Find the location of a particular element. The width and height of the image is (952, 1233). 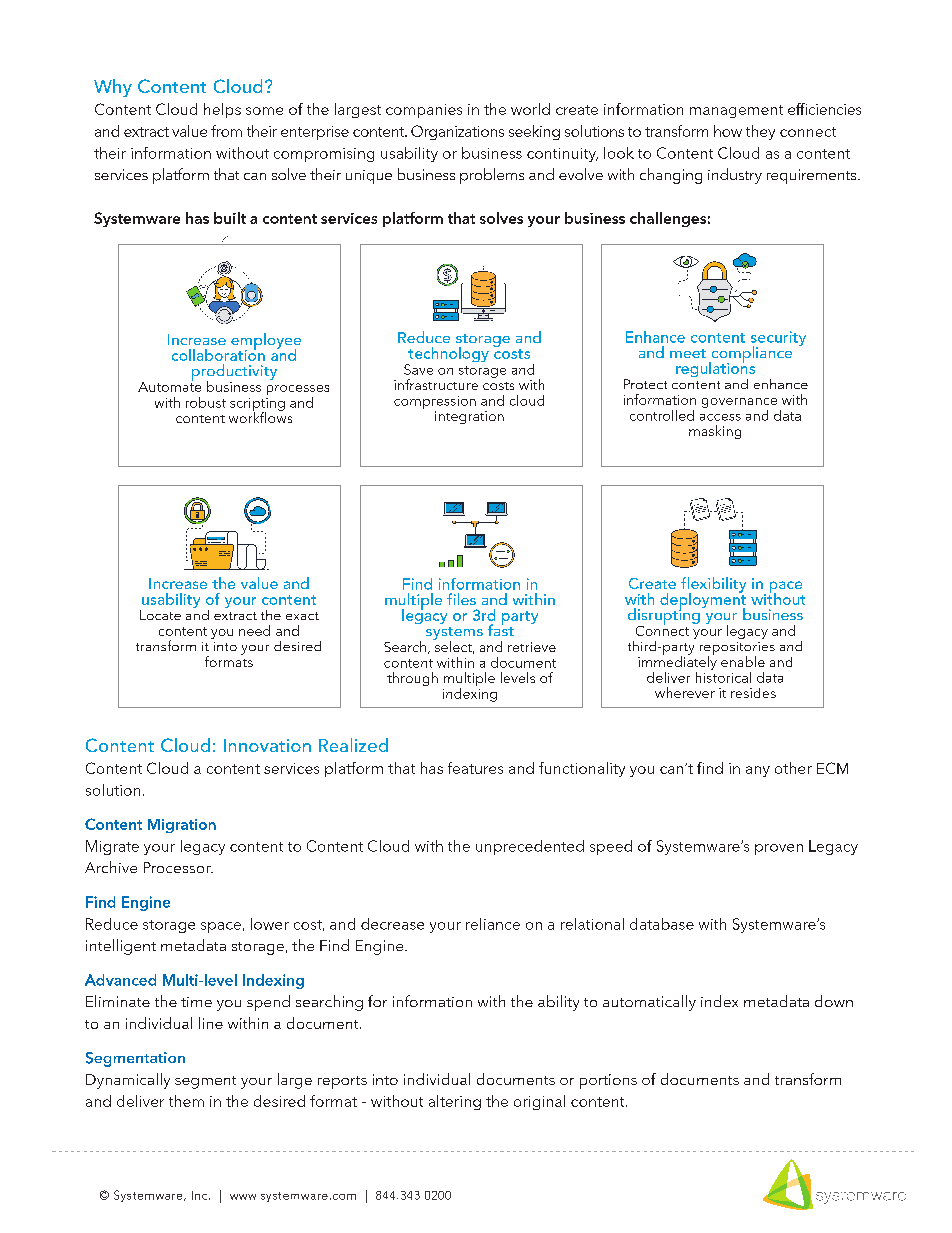

flexibility is located at coordinates (713, 586).
